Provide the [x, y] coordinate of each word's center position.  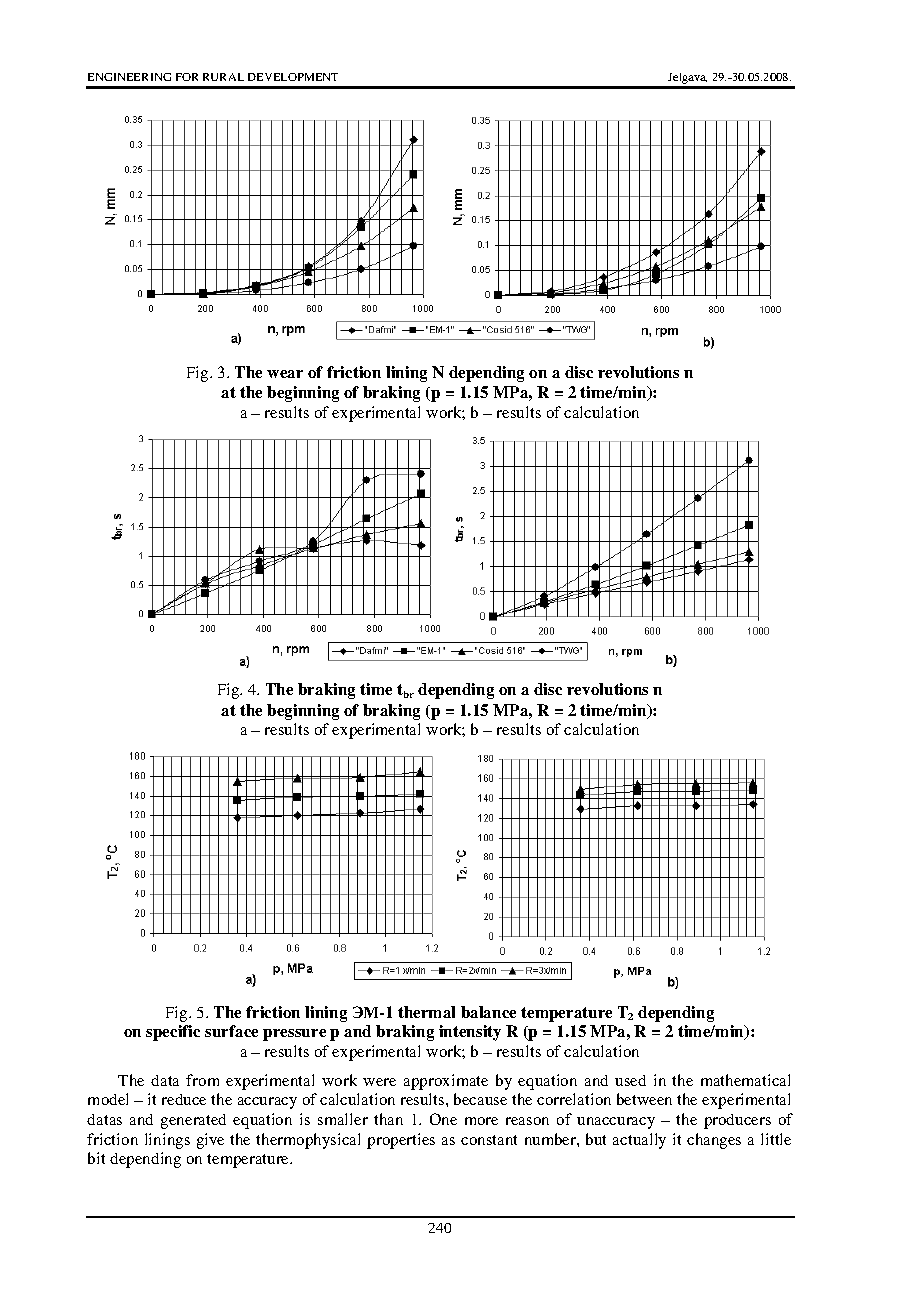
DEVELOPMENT [293, 77]
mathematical [745, 1080]
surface [231, 1031]
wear [285, 374]
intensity [470, 1033]
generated [193, 1121]
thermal [426, 1012]
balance [488, 1012]
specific [173, 1033]
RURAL [223, 77]
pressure [294, 1035]
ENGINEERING [129, 77]
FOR [187, 77]
